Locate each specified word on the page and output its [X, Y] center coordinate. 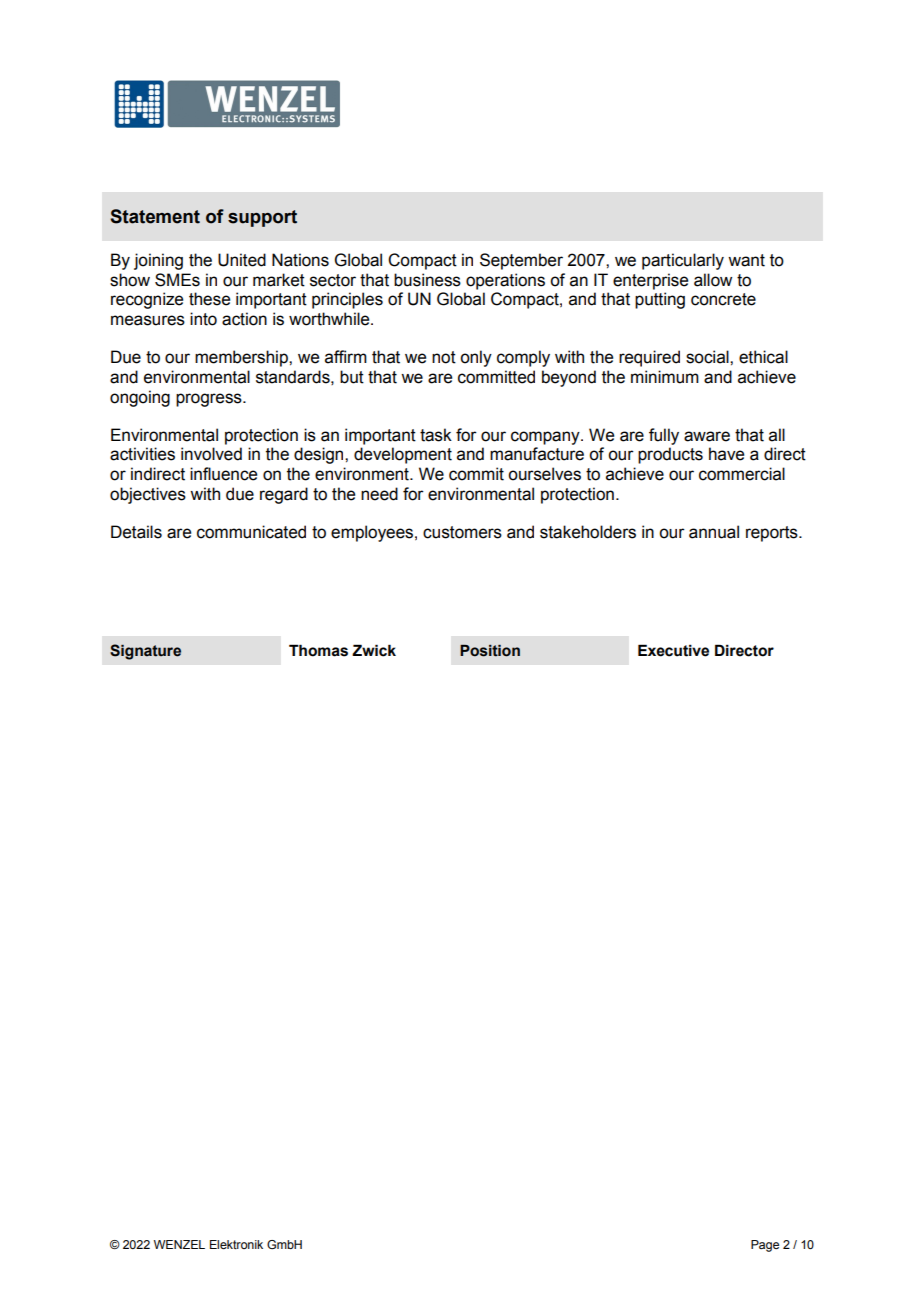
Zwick [374, 650]
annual [714, 532]
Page [765, 1246]
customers [462, 532]
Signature [145, 652]
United [242, 260]
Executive [673, 650]
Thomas [318, 650]
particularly [683, 261]
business [427, 280]
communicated [251, 532]
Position [490, 651]
